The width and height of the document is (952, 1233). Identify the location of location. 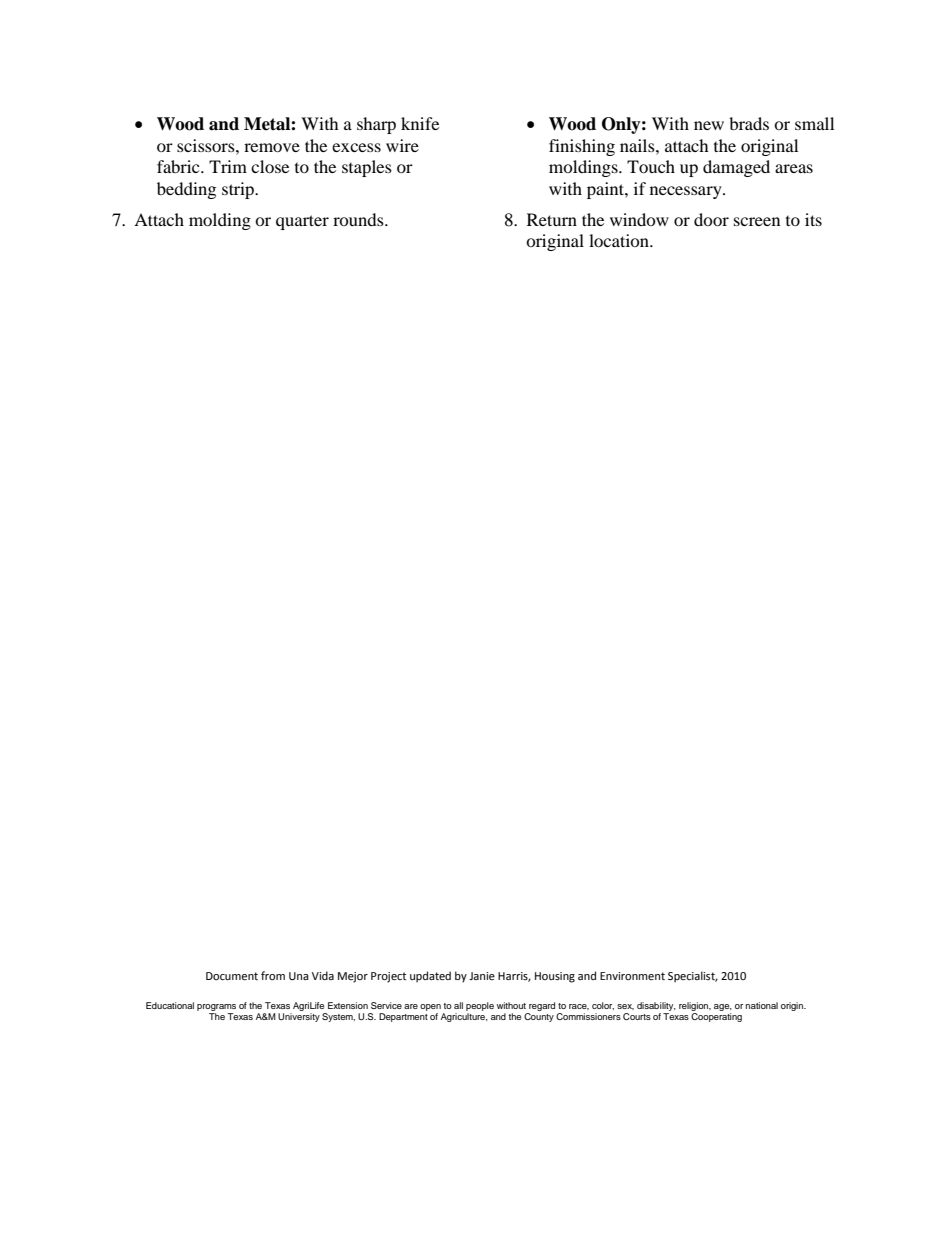
(620, 240).
